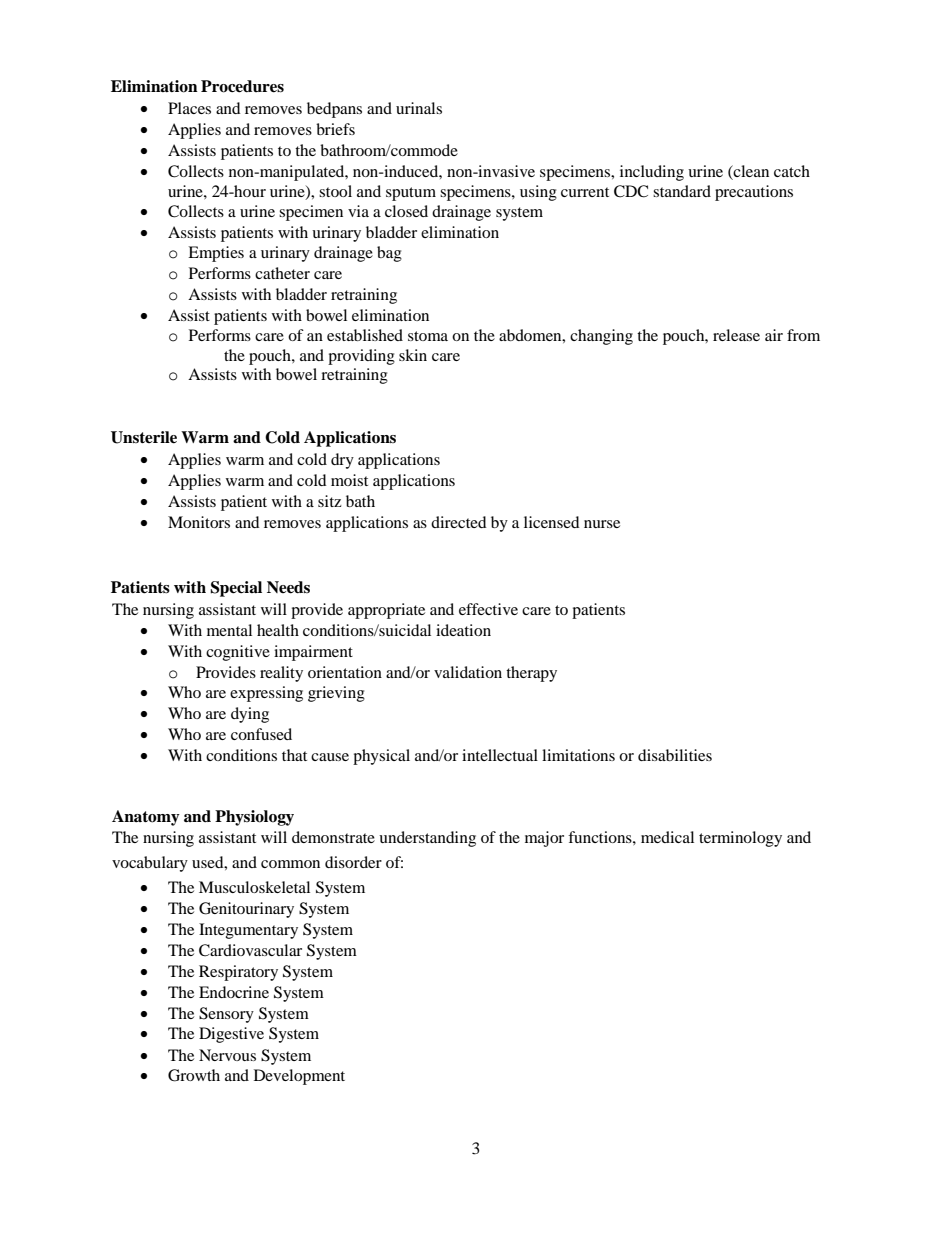  Describe the element at coordinates (740, 839) in the screenshot. I see `terminology` at that location.
